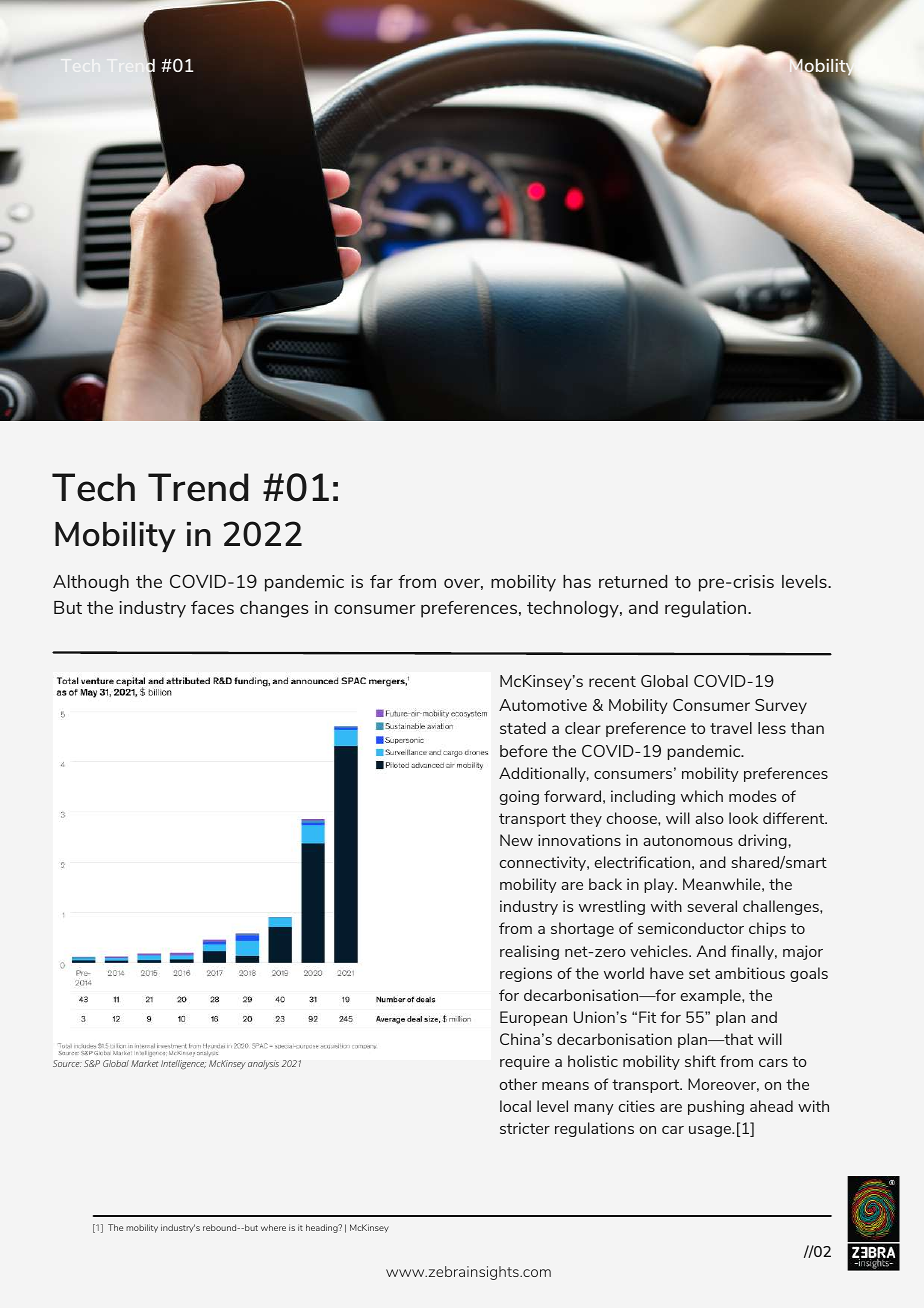 The width and height of the screenshot is (924, 1308). I want to click on New, so click(516, 840).
